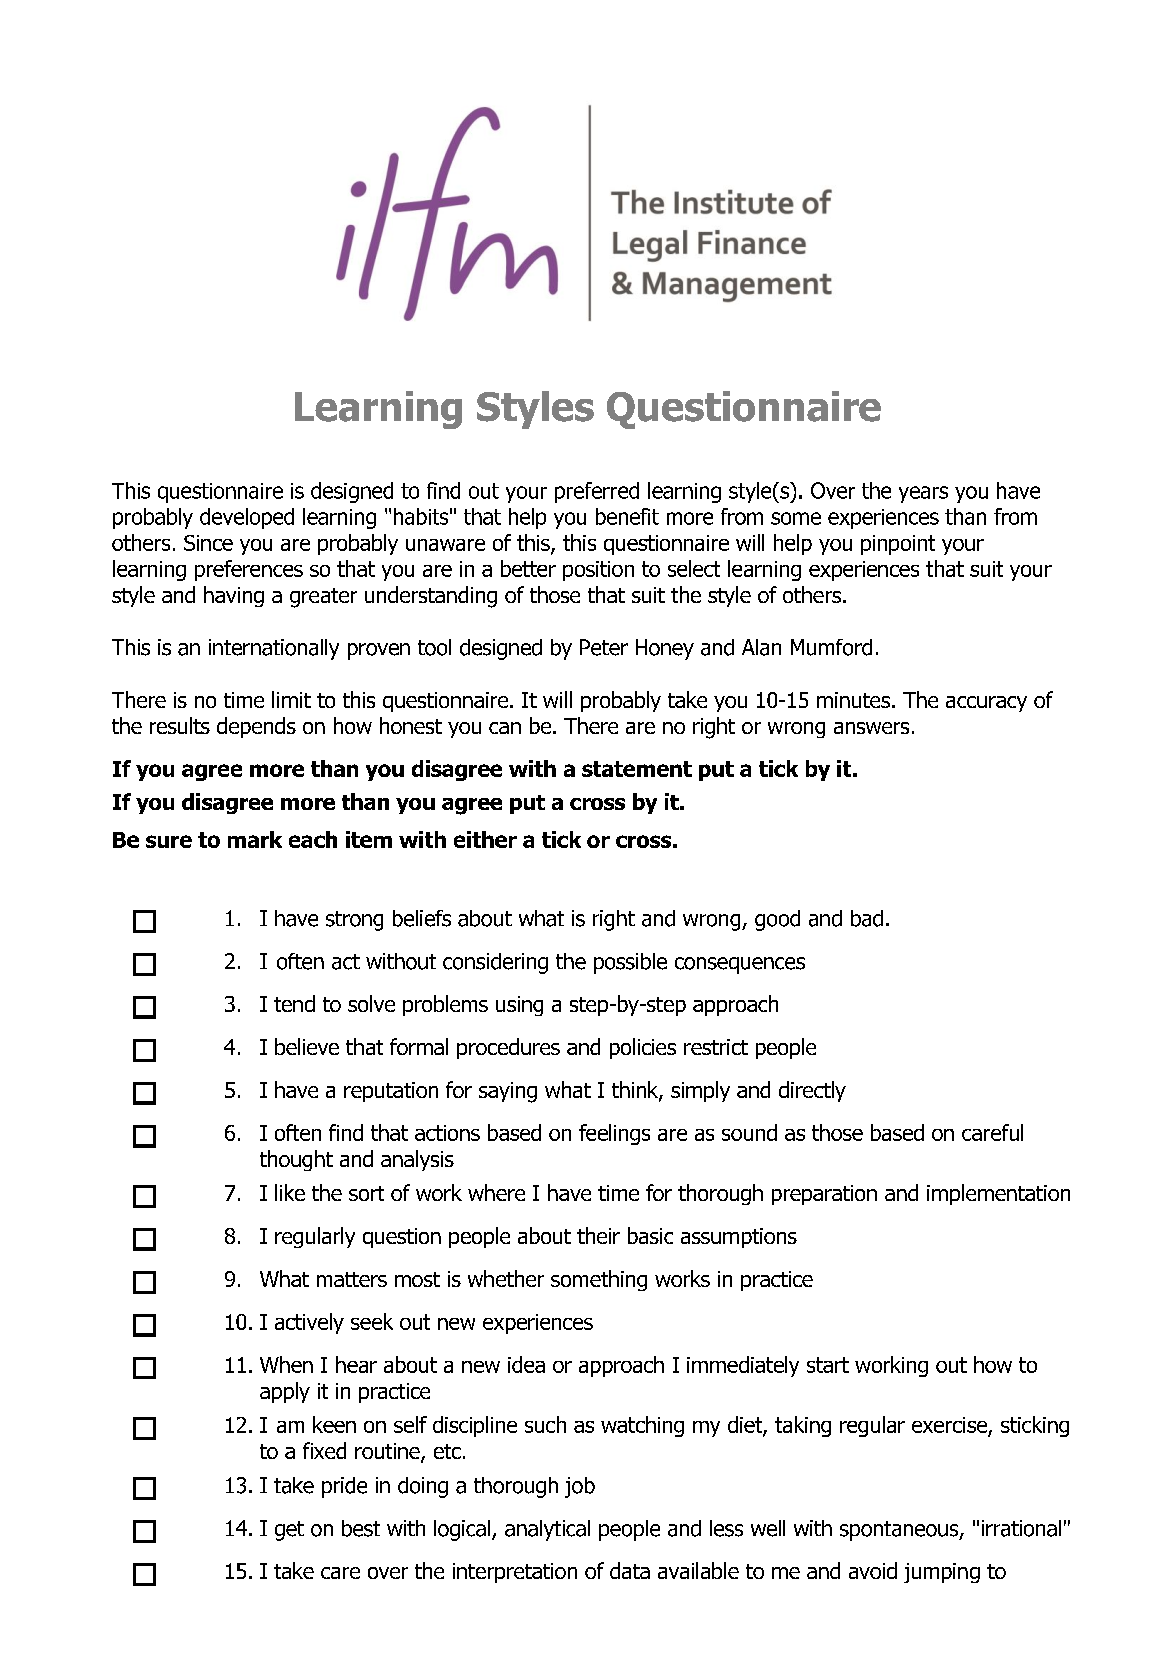 Image resolution: width=1174 pixels, height=1660 pixels. Describe the element at coordinates (998, 1194) in the screenshot. I see `implementation` at that location.
